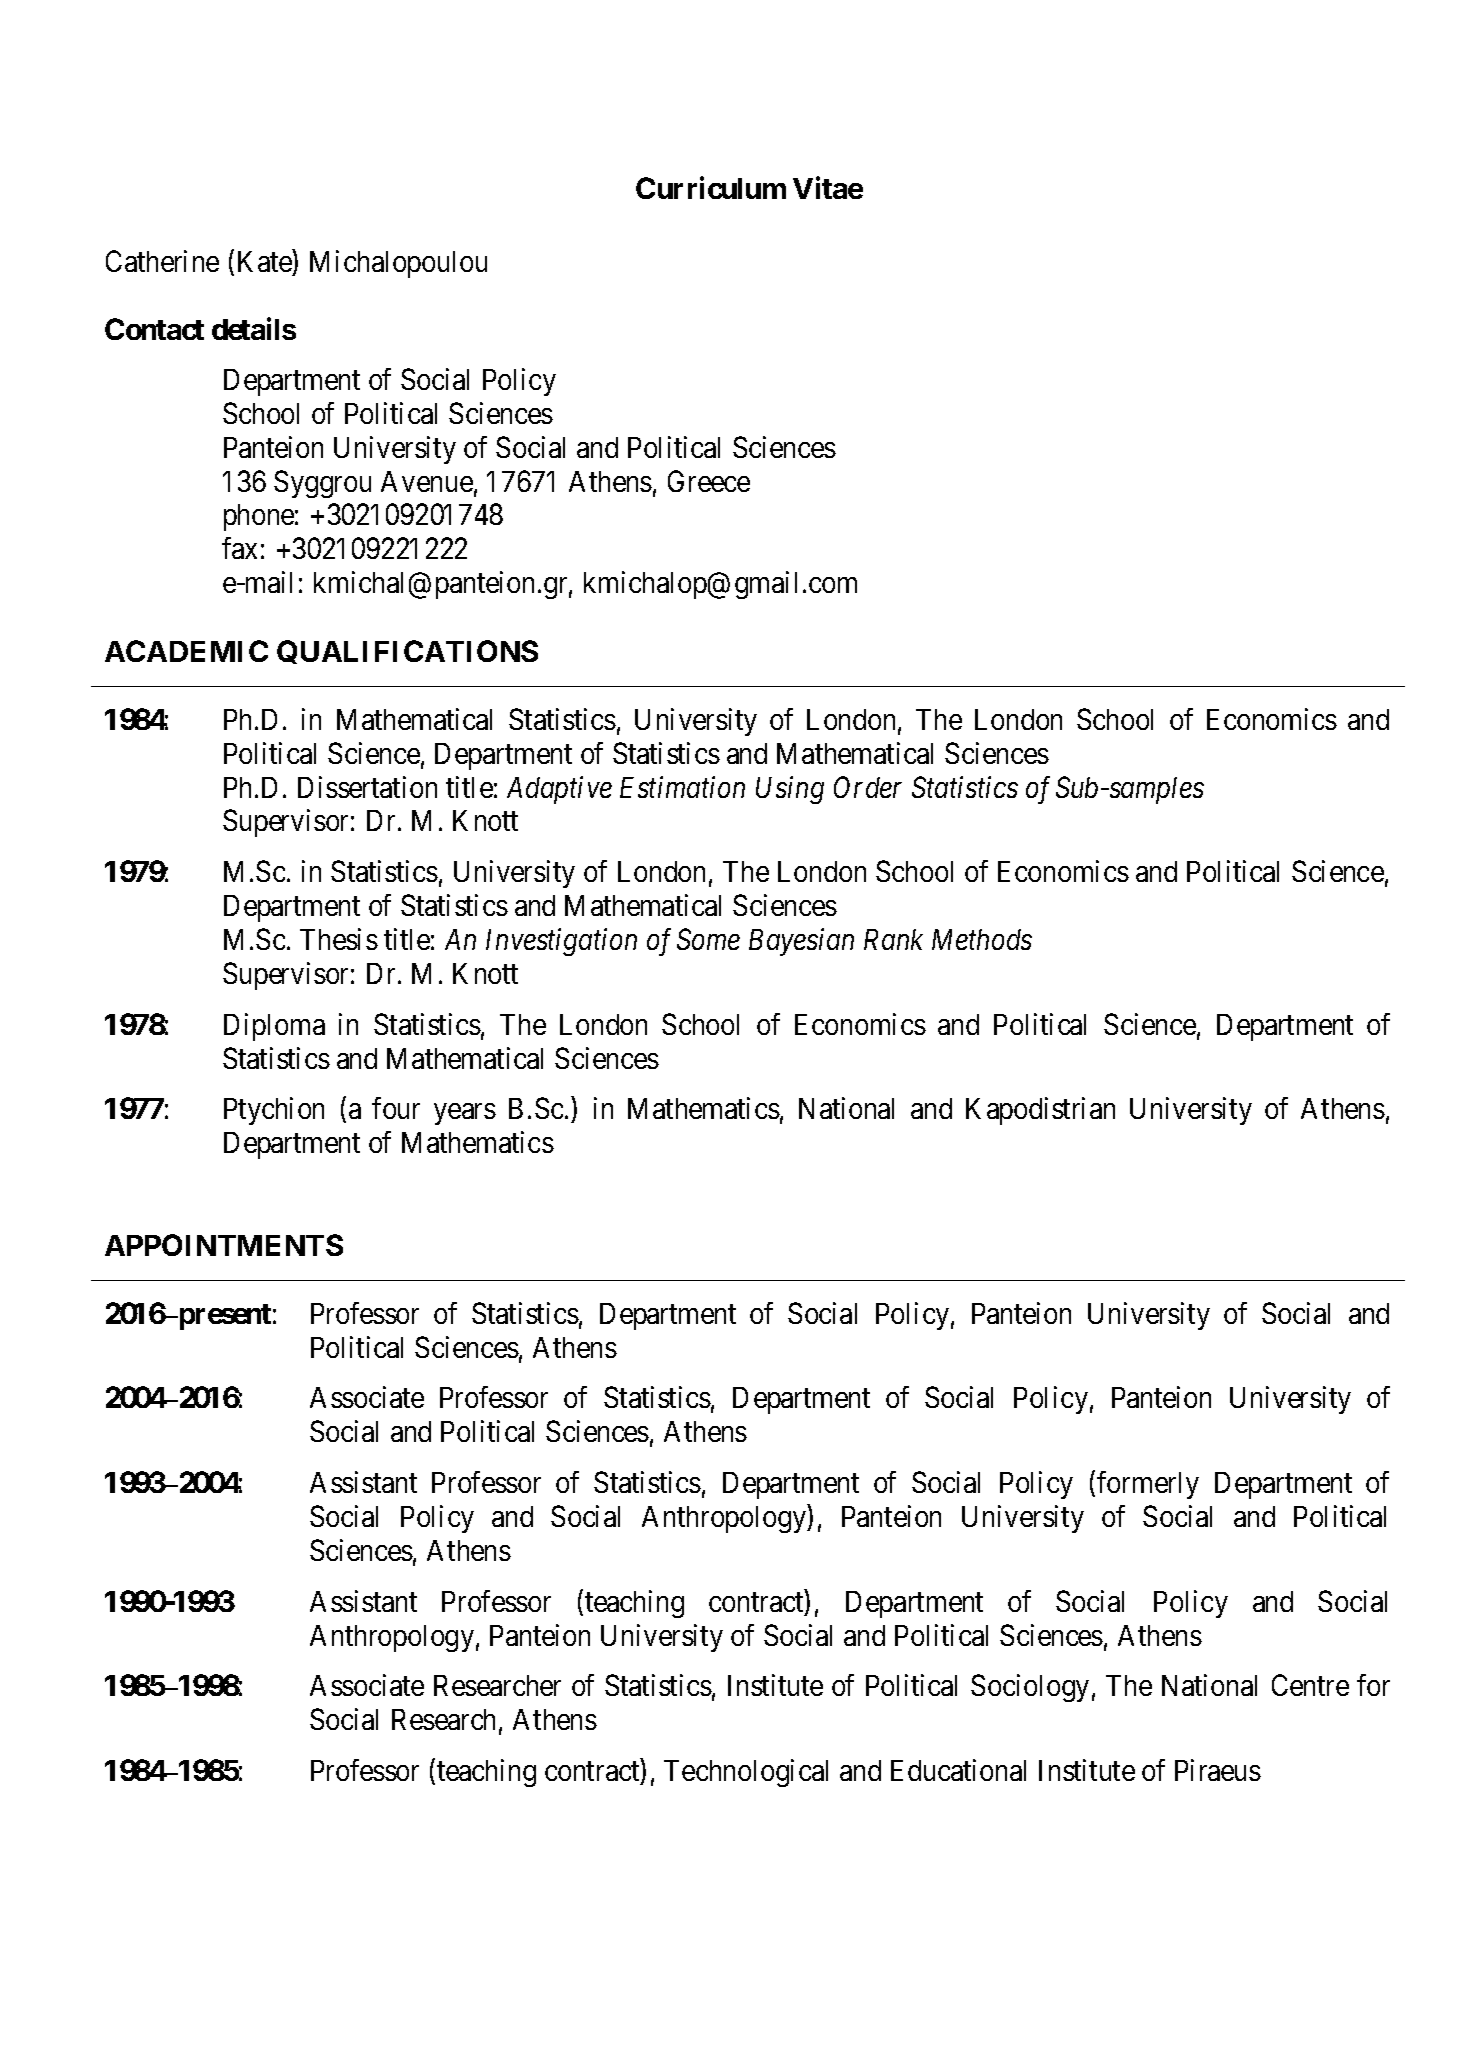 The image size is (1461, 2066). Describe the element at coordinates (162, 261) in the page. I see `Catherine` at that location.
